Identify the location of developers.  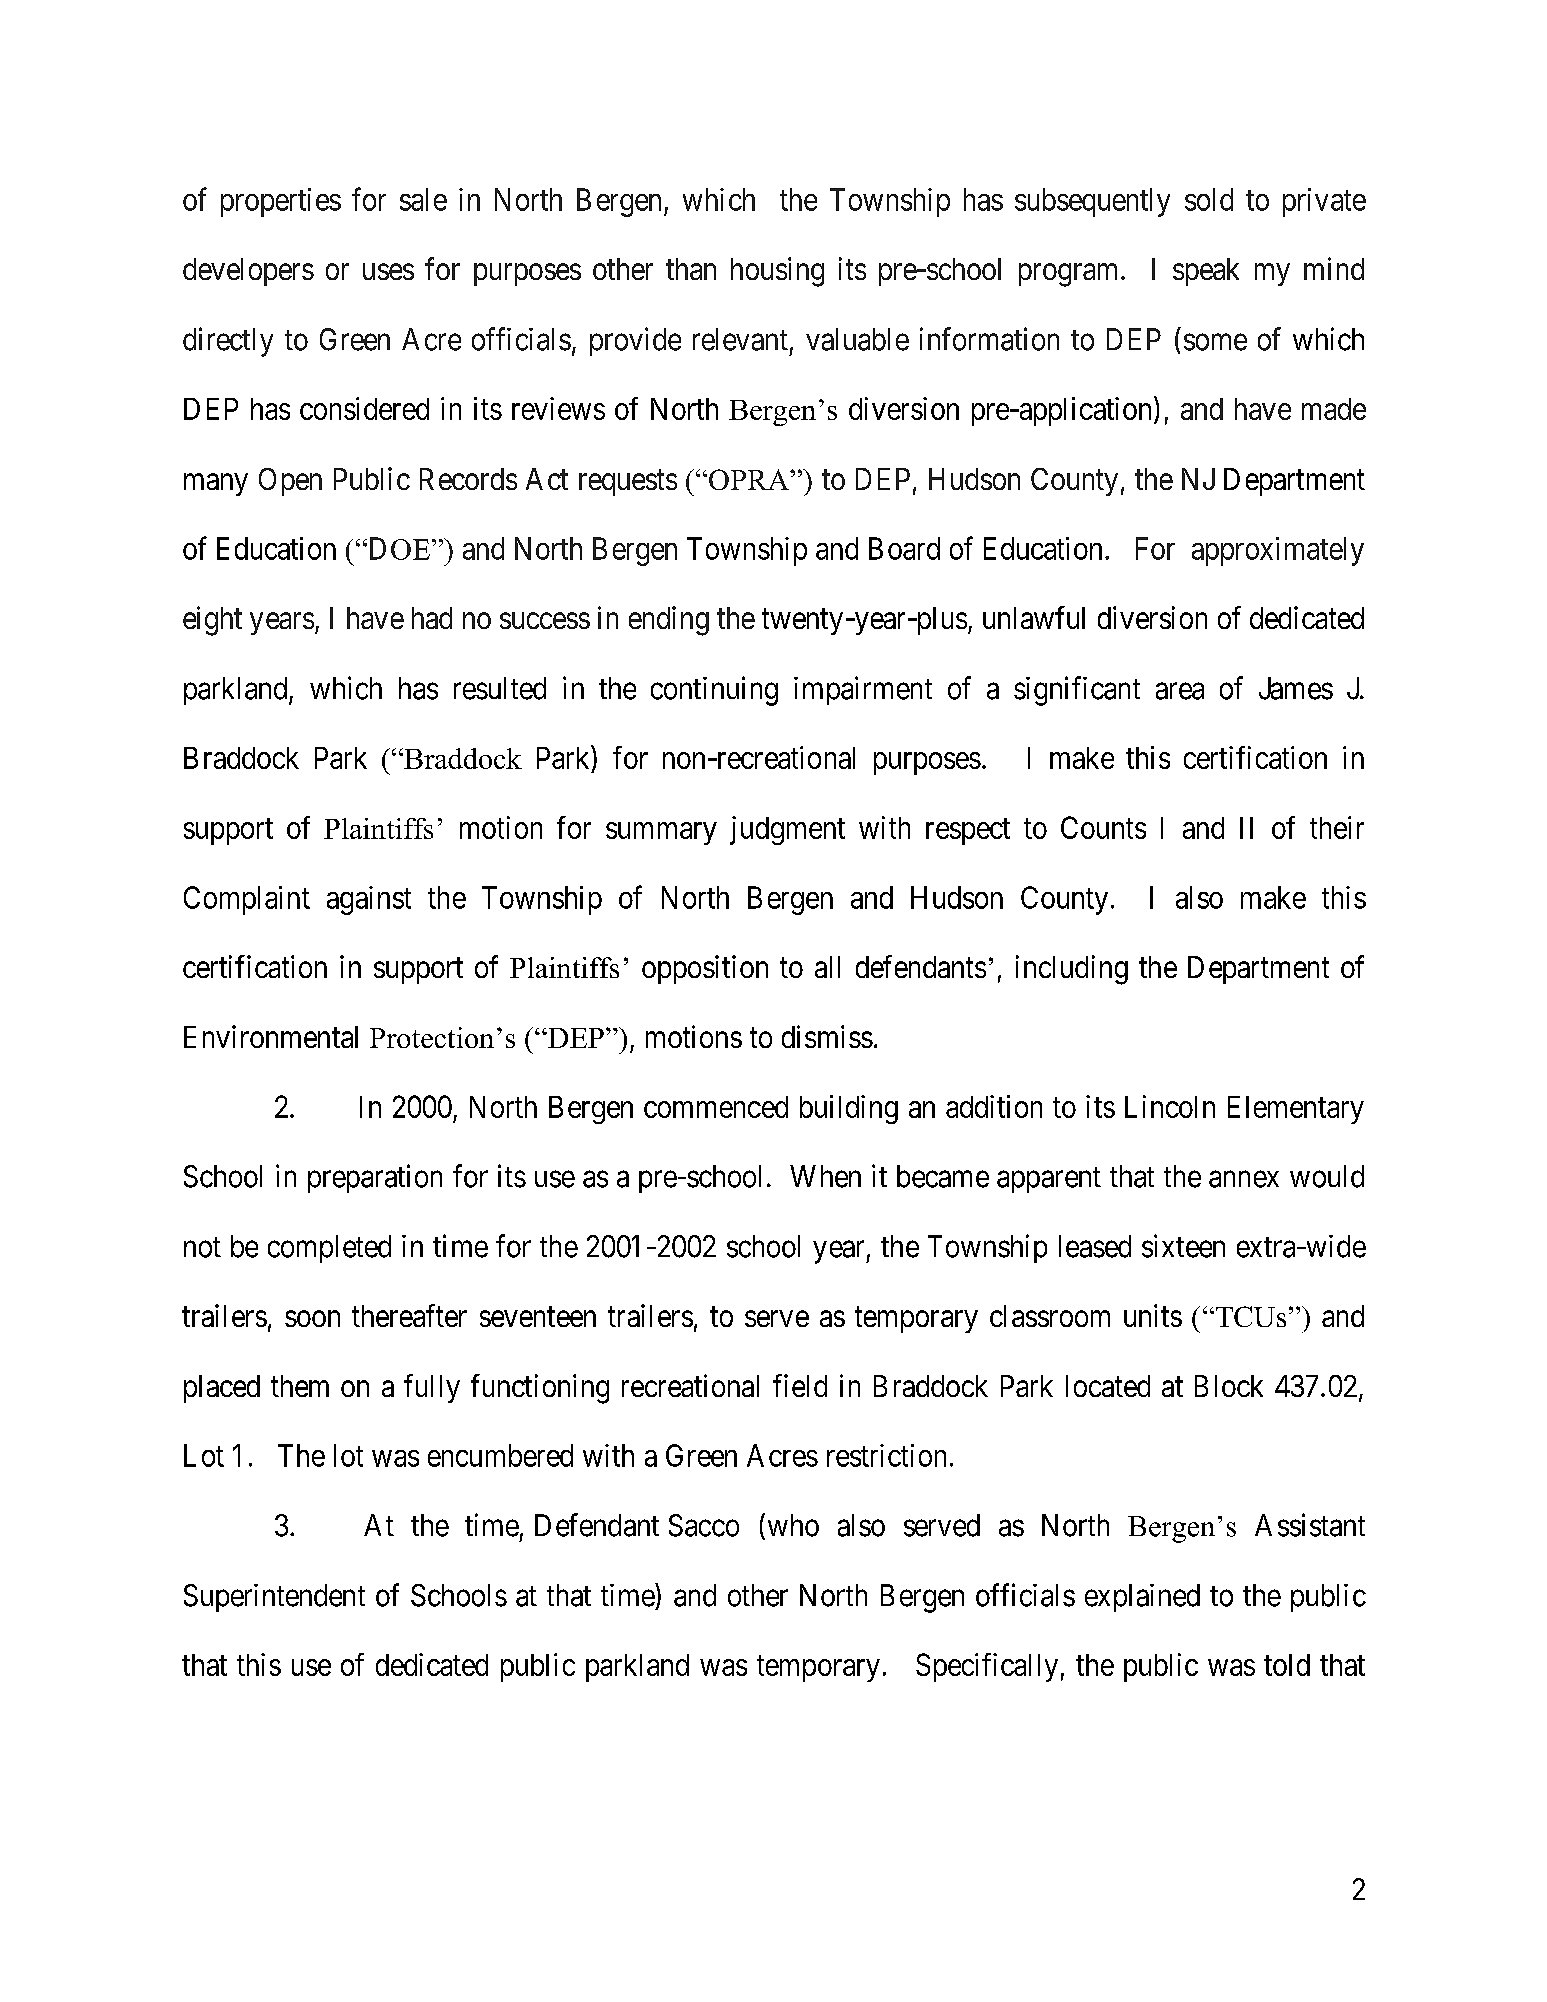
(248, 272).
